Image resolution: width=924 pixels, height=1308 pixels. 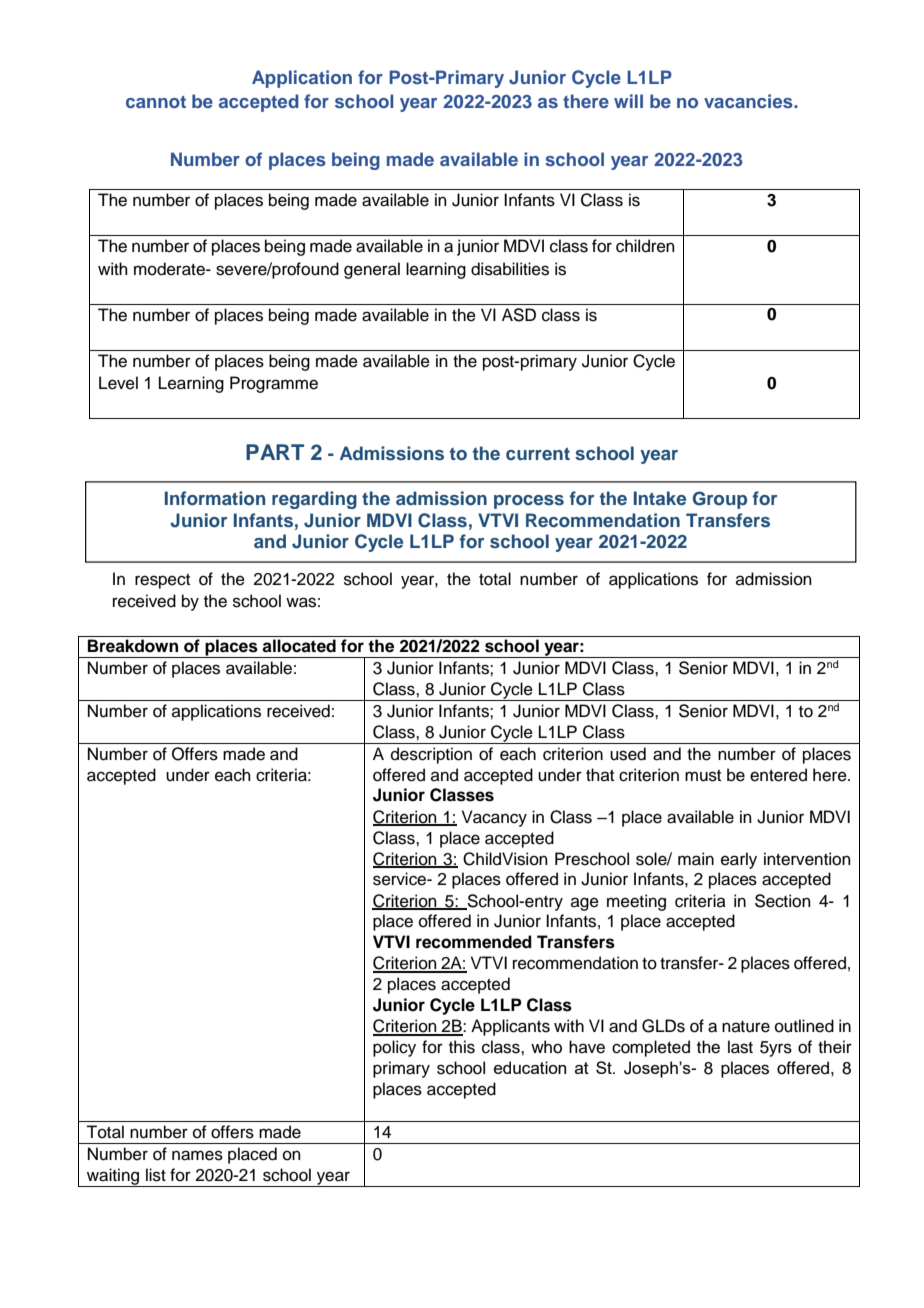 What do you see at coordinates (474, 942) in the screenshot?
I see `recommended` at bounding box center [474, 942].
